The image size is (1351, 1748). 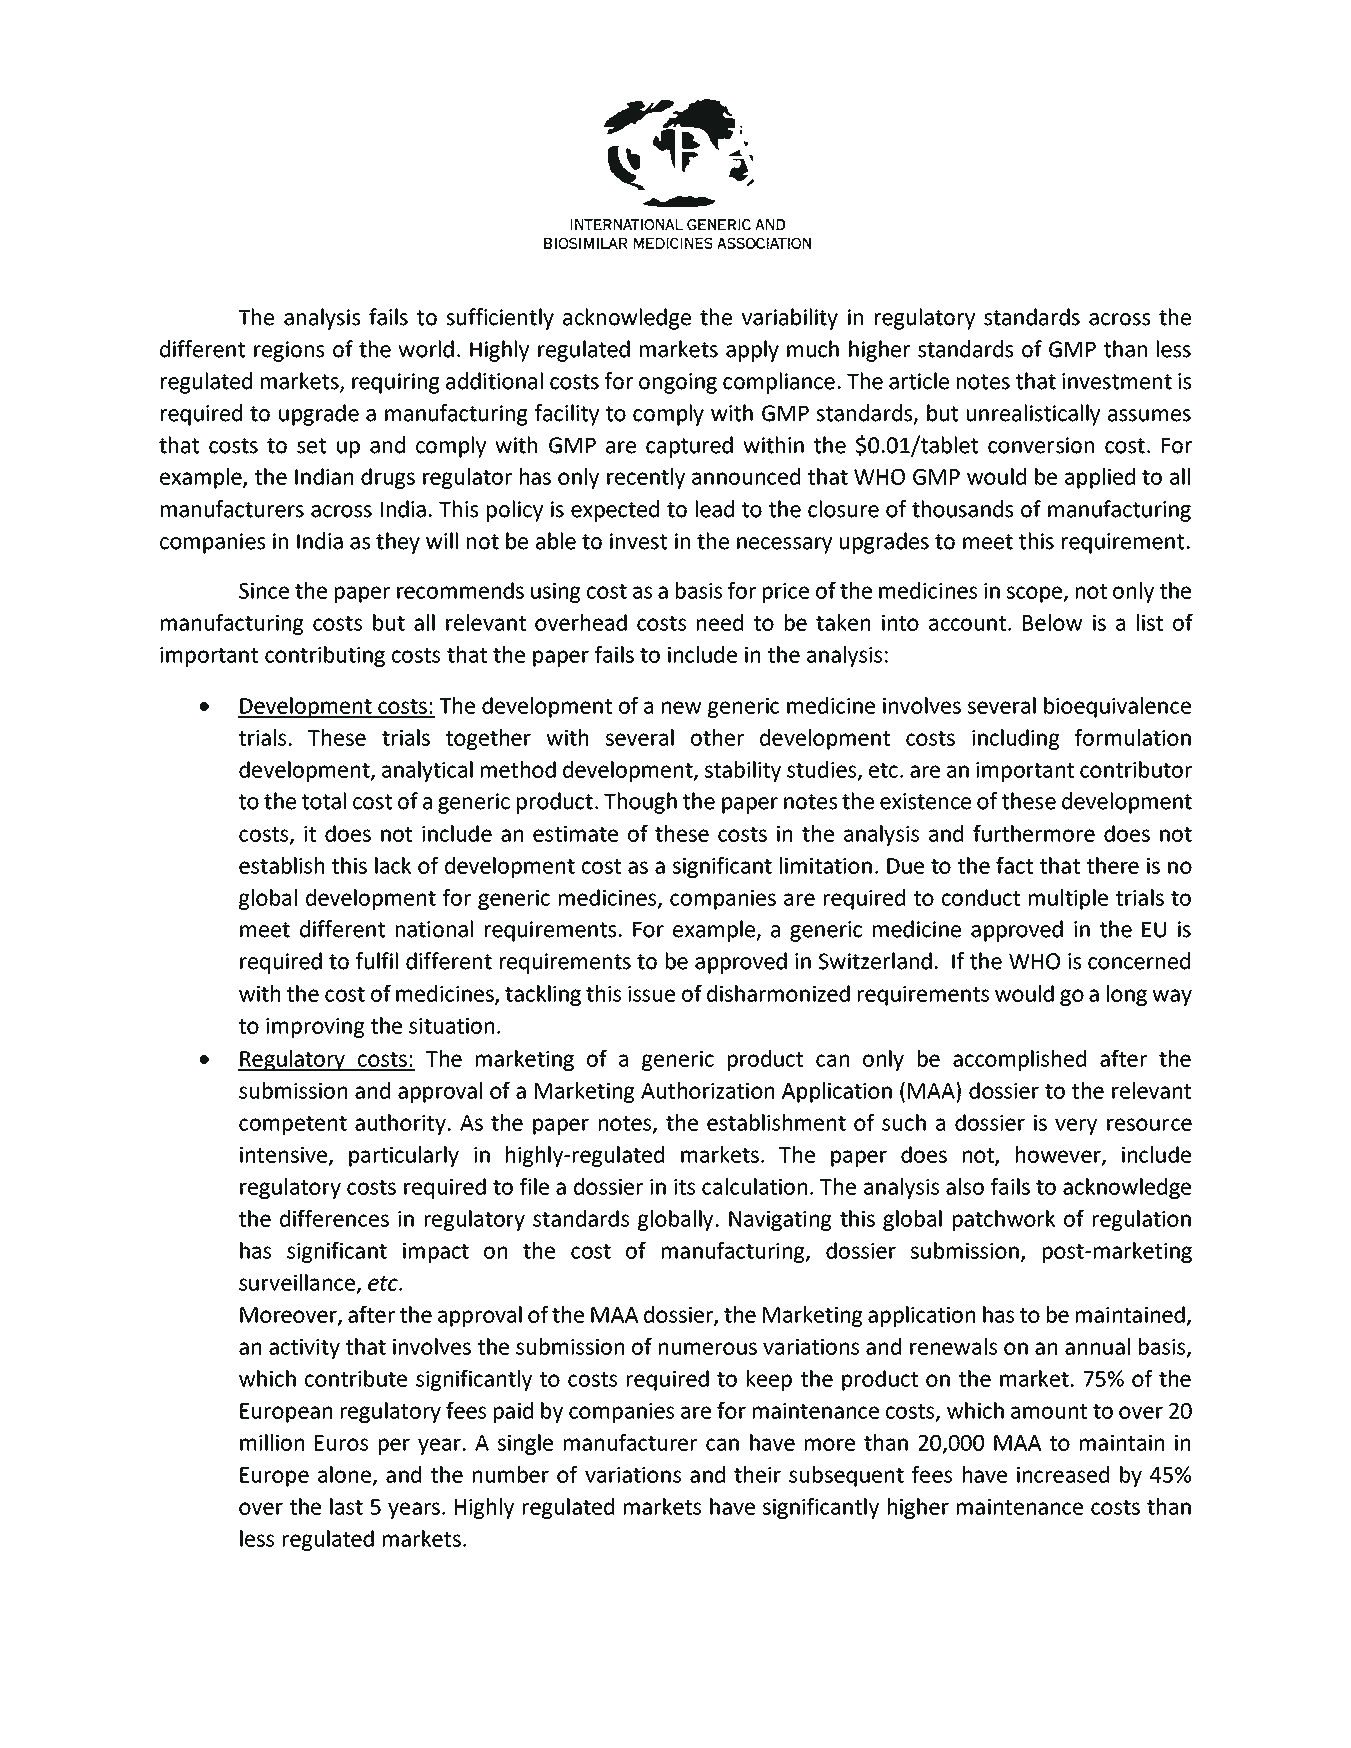 What do you see at coordinates (344, 1474) in the page?
I see `alone` at bounding box center [344, 1474].
